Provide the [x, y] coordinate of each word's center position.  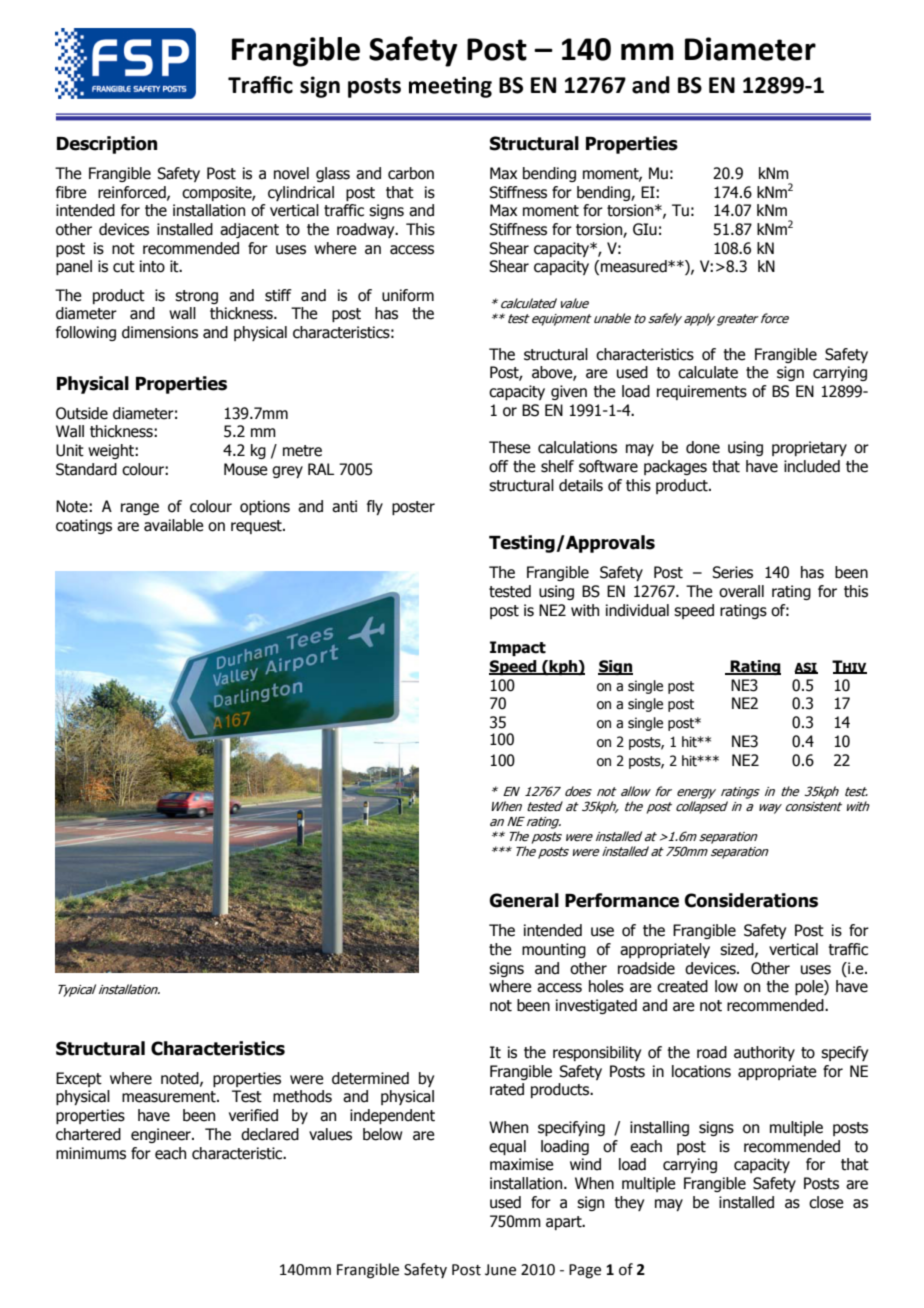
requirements [702, 392]
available [174, 525]
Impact [518, 648]
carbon [411, 173]
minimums [91, 1153]
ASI [806, 668]
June [500, 1270]
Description [107, 145]
